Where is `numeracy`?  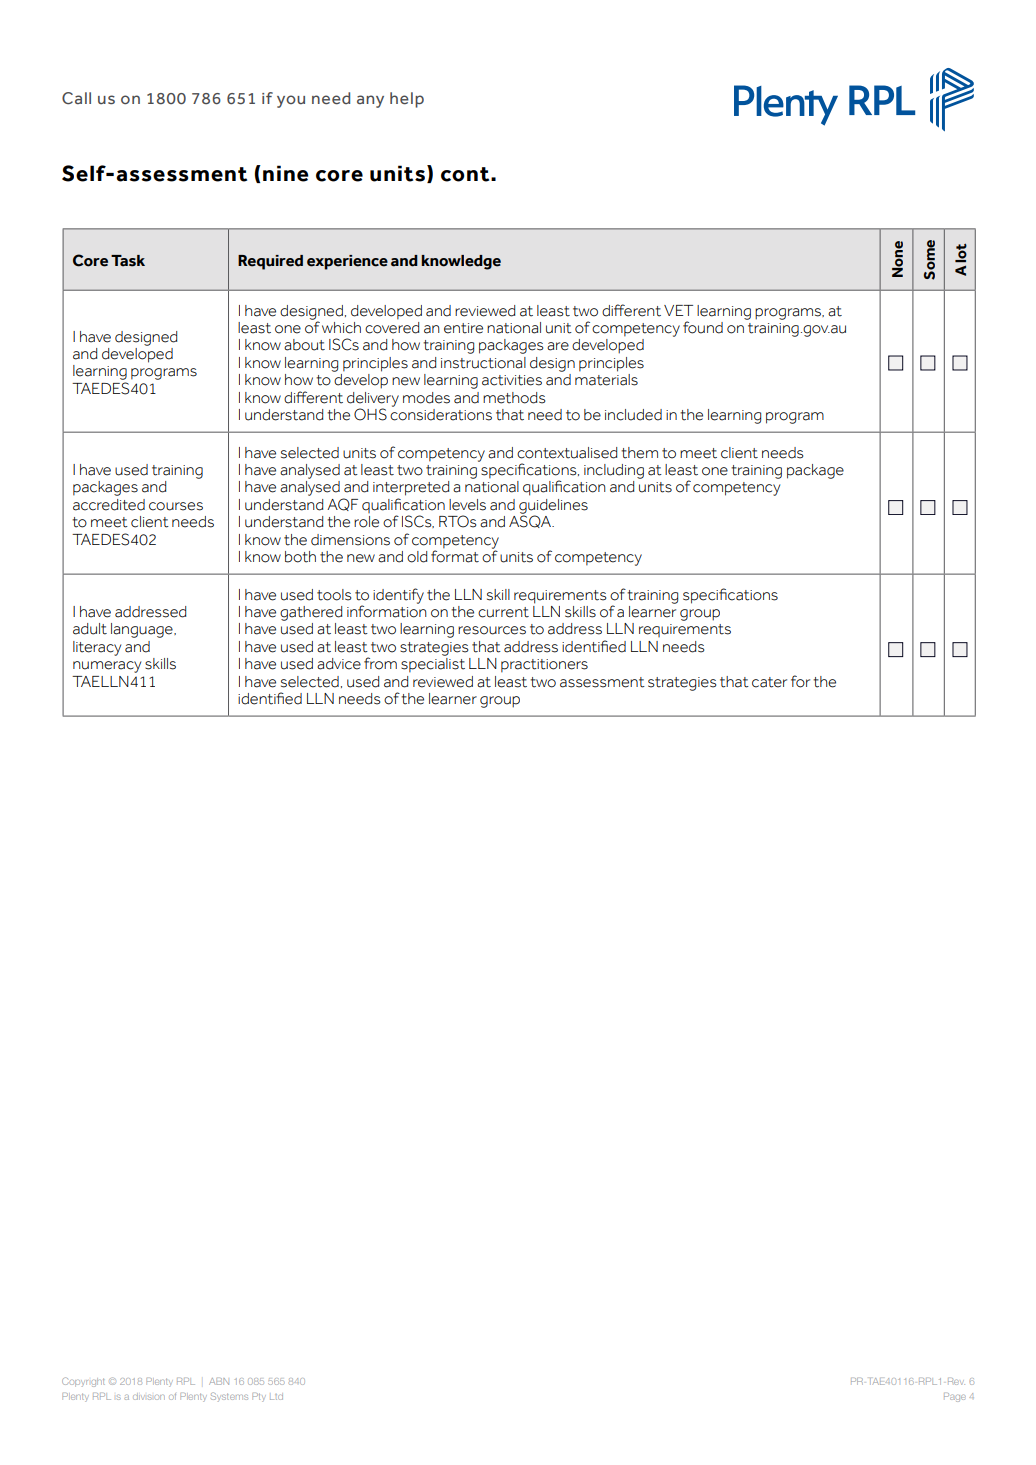 numeracy is located at coordinates (107, 667).
